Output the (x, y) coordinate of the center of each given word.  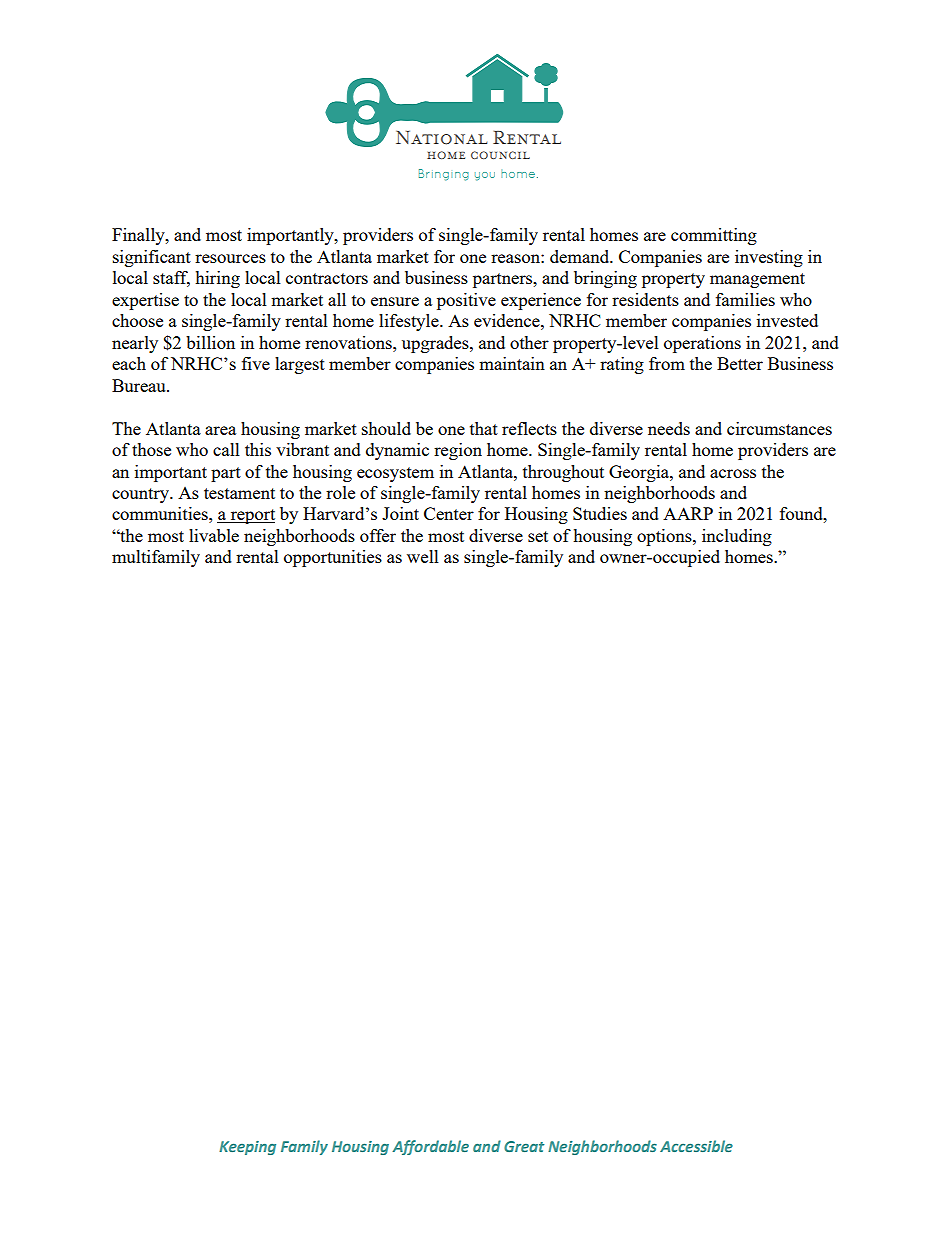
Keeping (247, 1148)
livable (214, 535)
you (485, 176)
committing (714, 236)
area (220, 430)
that (484, 428)
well (423, 556)
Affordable (430, 1147)
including (737, 537)
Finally (139, 236)
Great (524, 1146)
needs (669, 428)
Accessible (696, 1146)
